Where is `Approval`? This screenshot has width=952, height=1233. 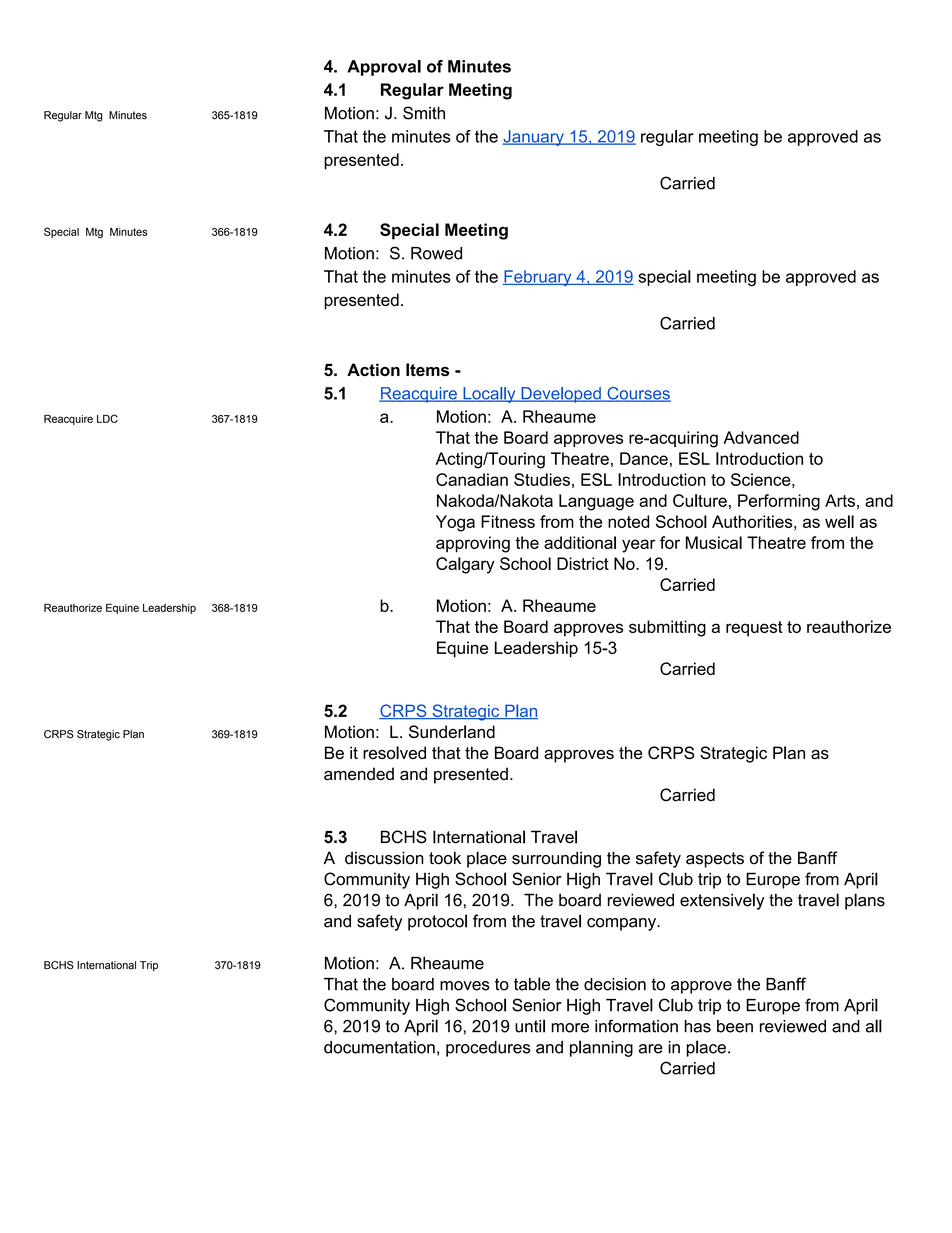
Approval is located at coordinates (384, 68).
